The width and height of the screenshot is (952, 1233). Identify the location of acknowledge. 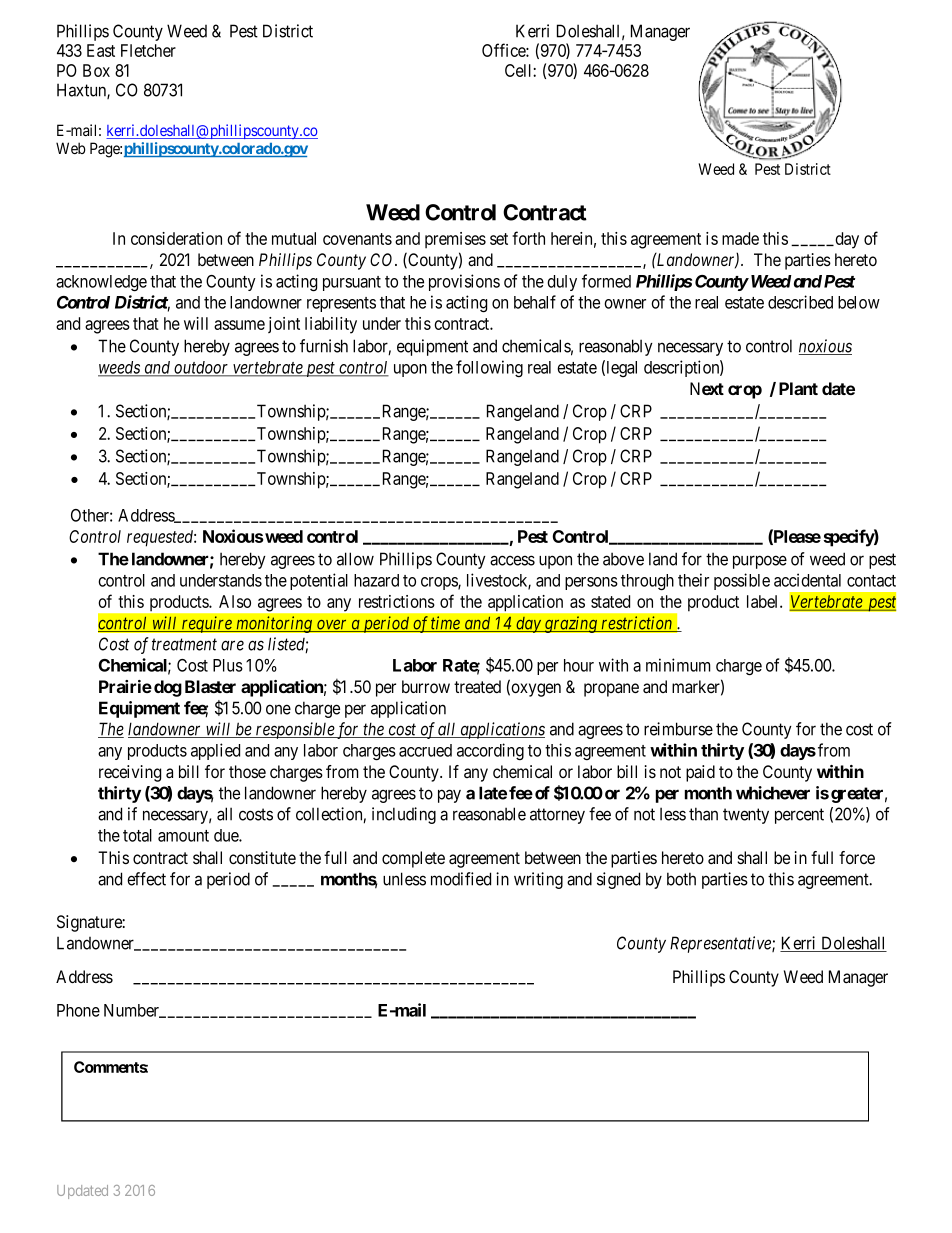
(101, 283).
